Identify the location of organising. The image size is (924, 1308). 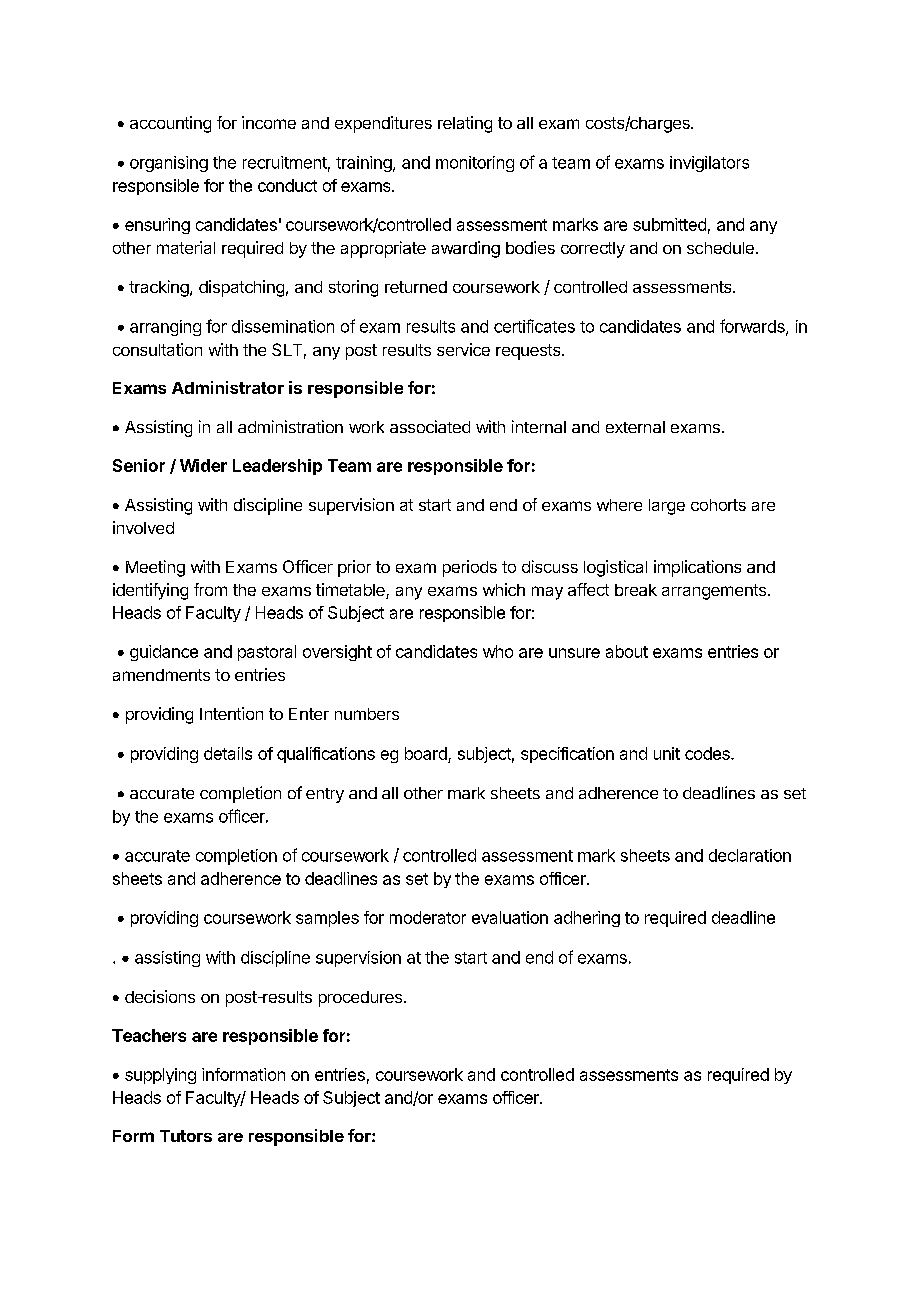
(169, 164).
